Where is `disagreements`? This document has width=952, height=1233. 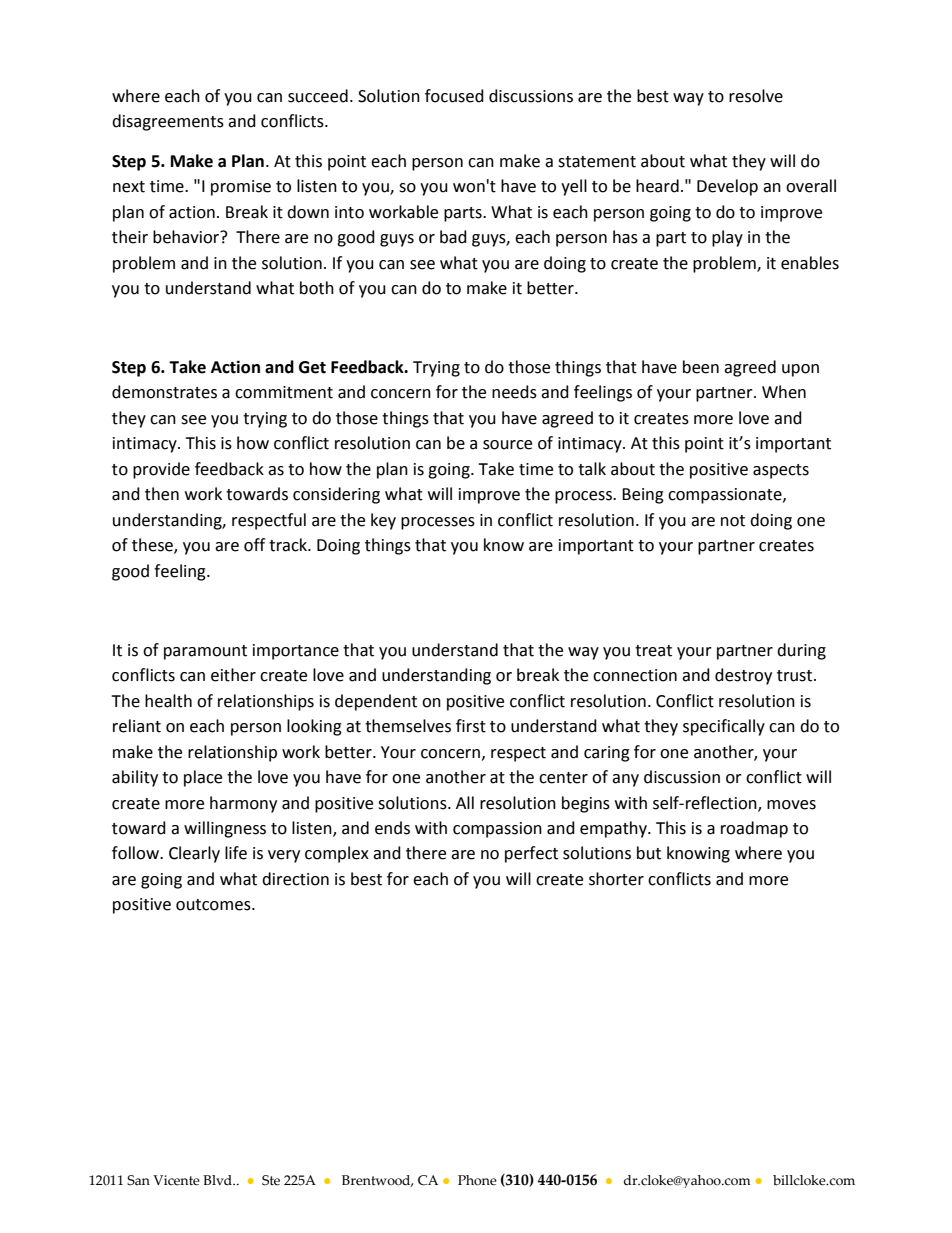 disagreements is located at coordinates (168, 122).
